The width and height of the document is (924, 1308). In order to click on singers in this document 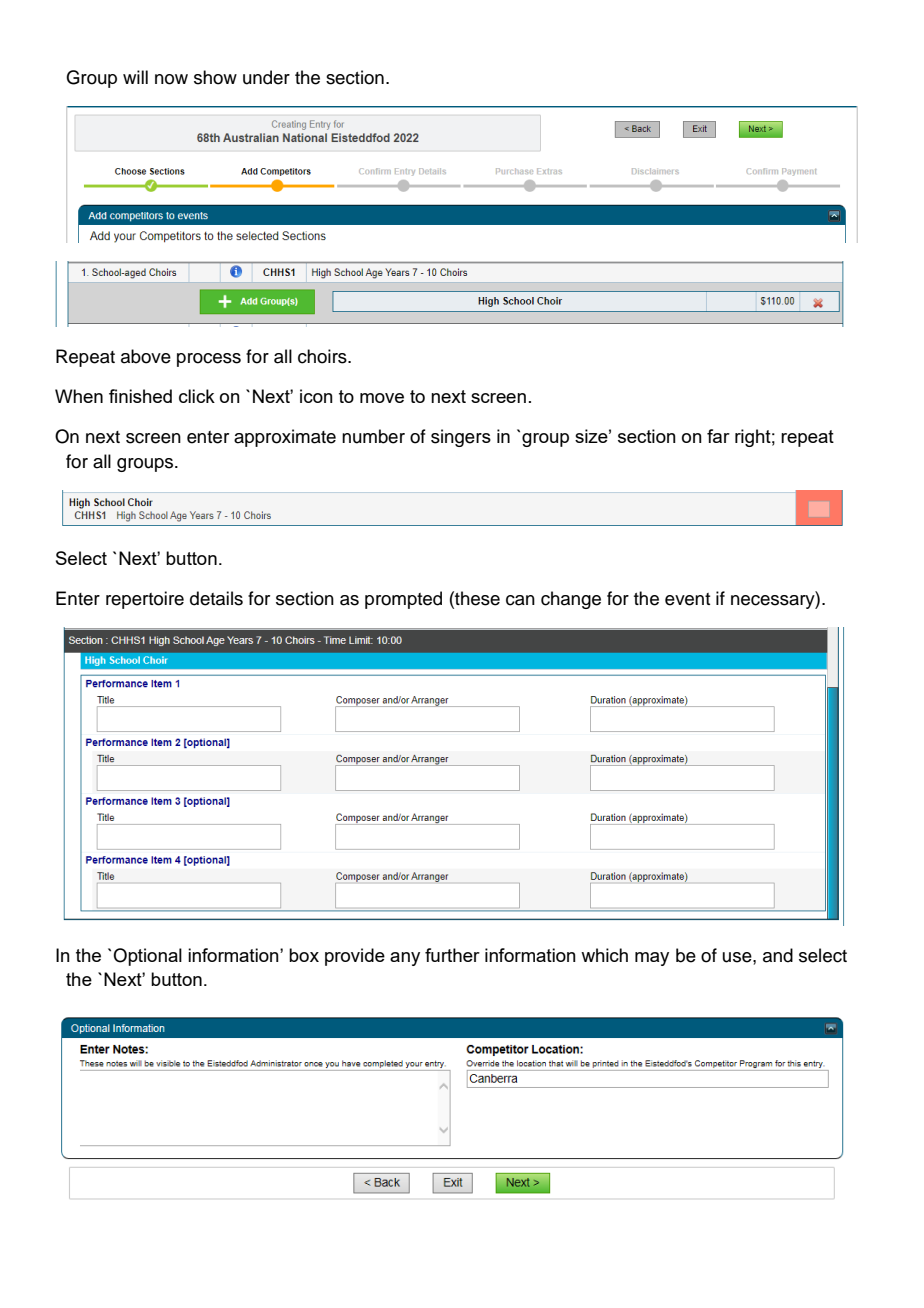, I will do `click(461, 438)`.
